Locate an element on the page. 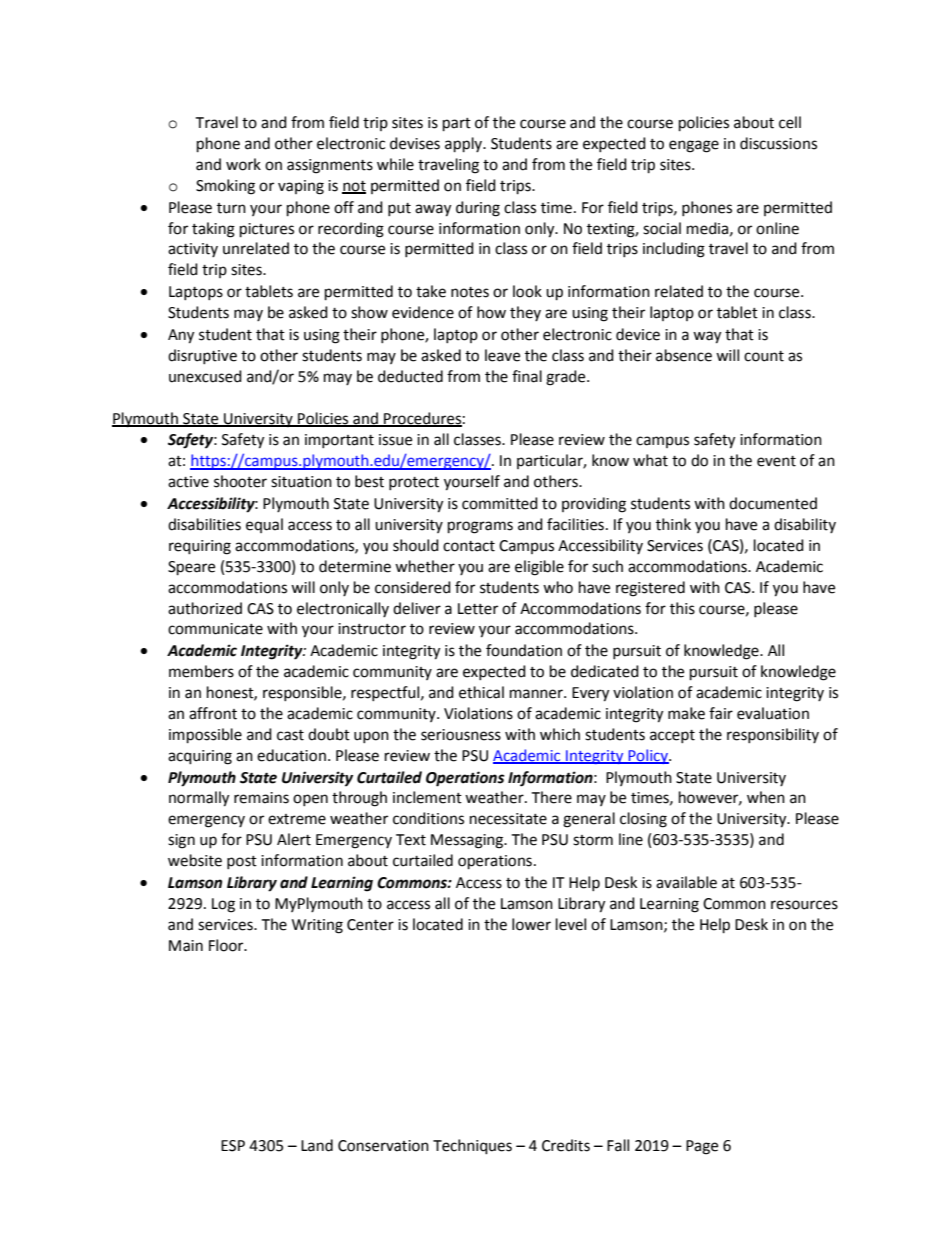 Image resolution: width=952 pixels, height=1233 pixels. engage is located at coordinates (694, 146).
